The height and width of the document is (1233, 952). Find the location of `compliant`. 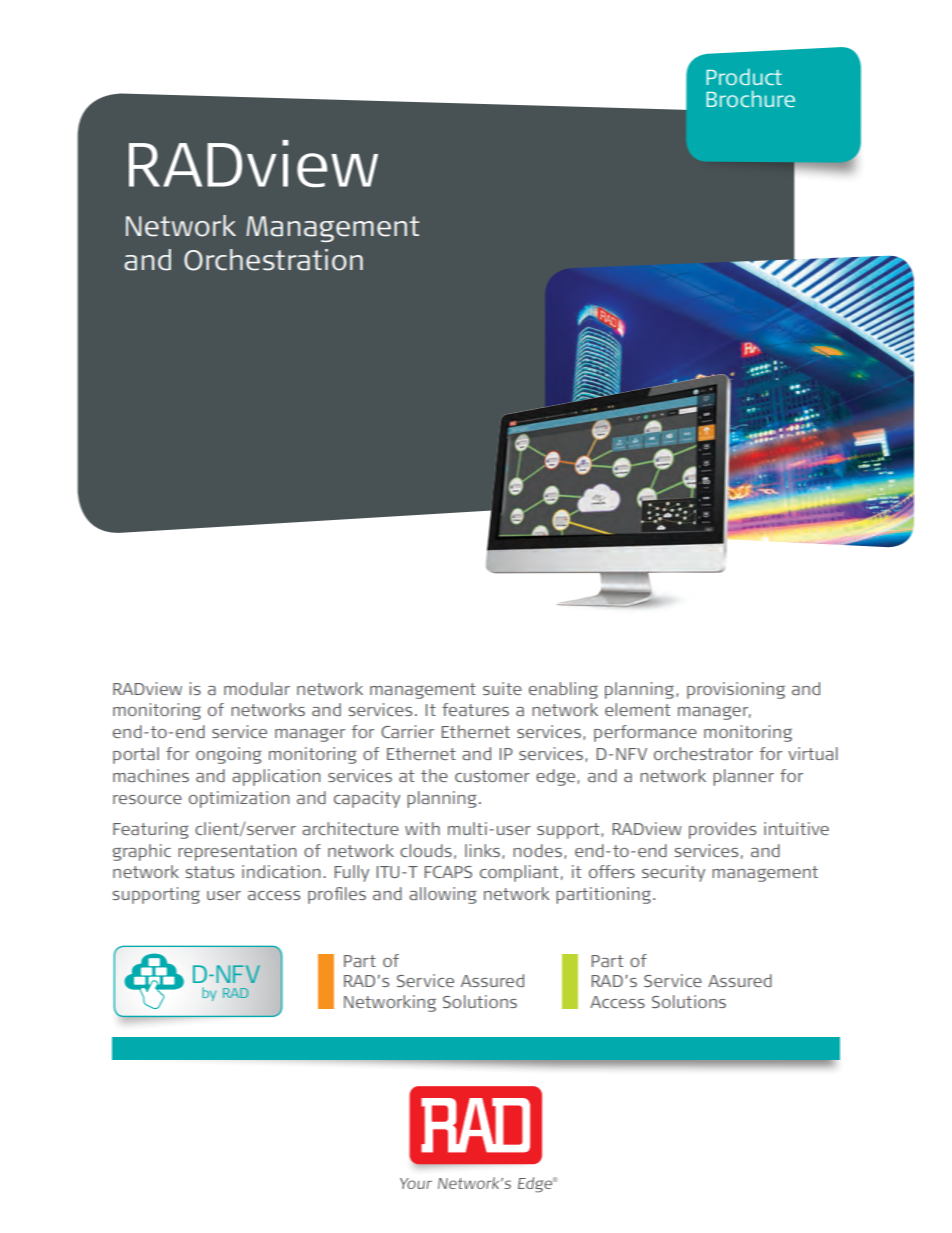

compliant is located at coordinates (519, 873).
